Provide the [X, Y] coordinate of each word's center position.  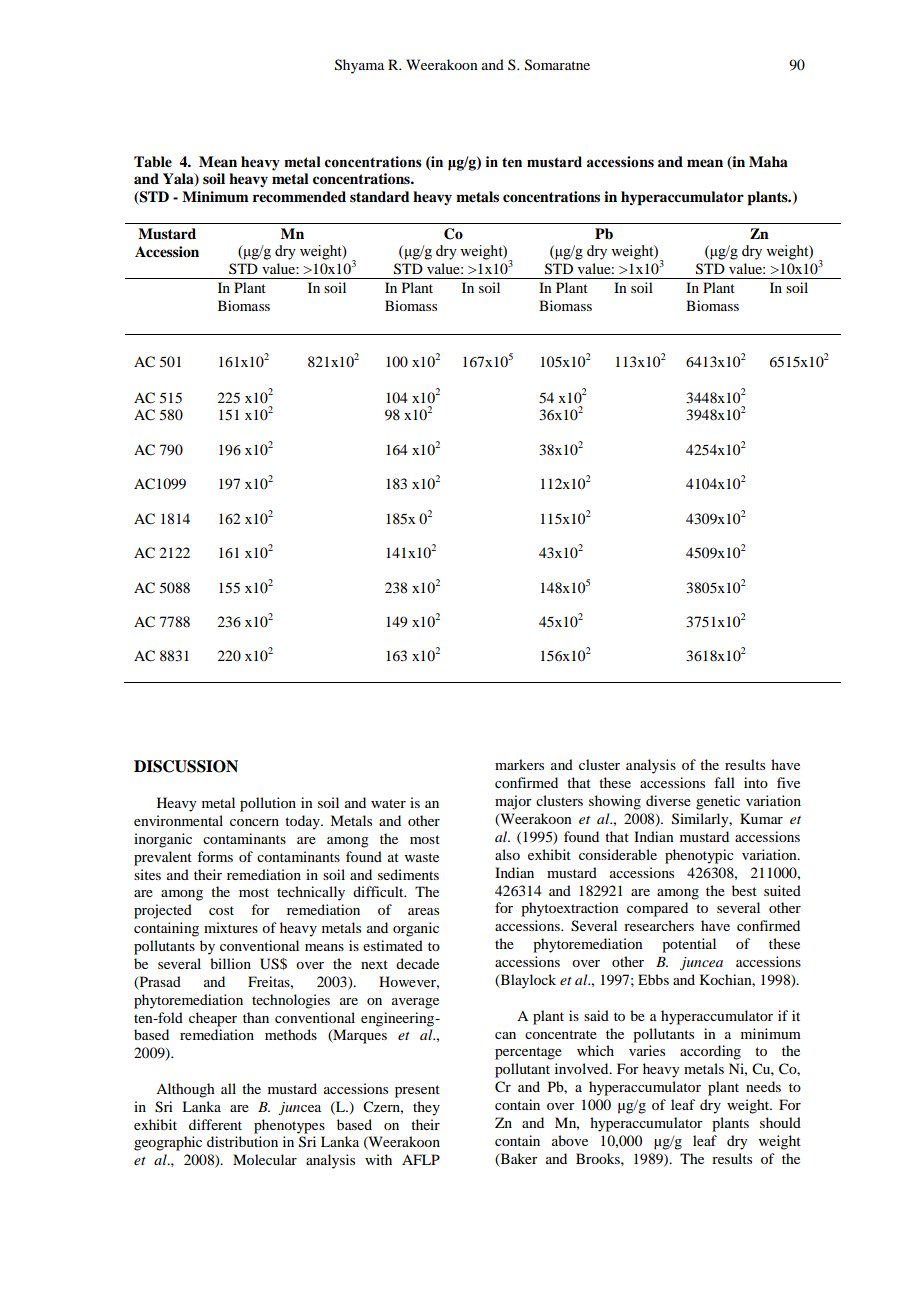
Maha [768, 161]
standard [380, 196]
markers [519, 764]
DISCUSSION [186, 766]
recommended [299, 196]
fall [724, 782]
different [215, 1124]
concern [254, 822]
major [513, 802]
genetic [718, 802]
